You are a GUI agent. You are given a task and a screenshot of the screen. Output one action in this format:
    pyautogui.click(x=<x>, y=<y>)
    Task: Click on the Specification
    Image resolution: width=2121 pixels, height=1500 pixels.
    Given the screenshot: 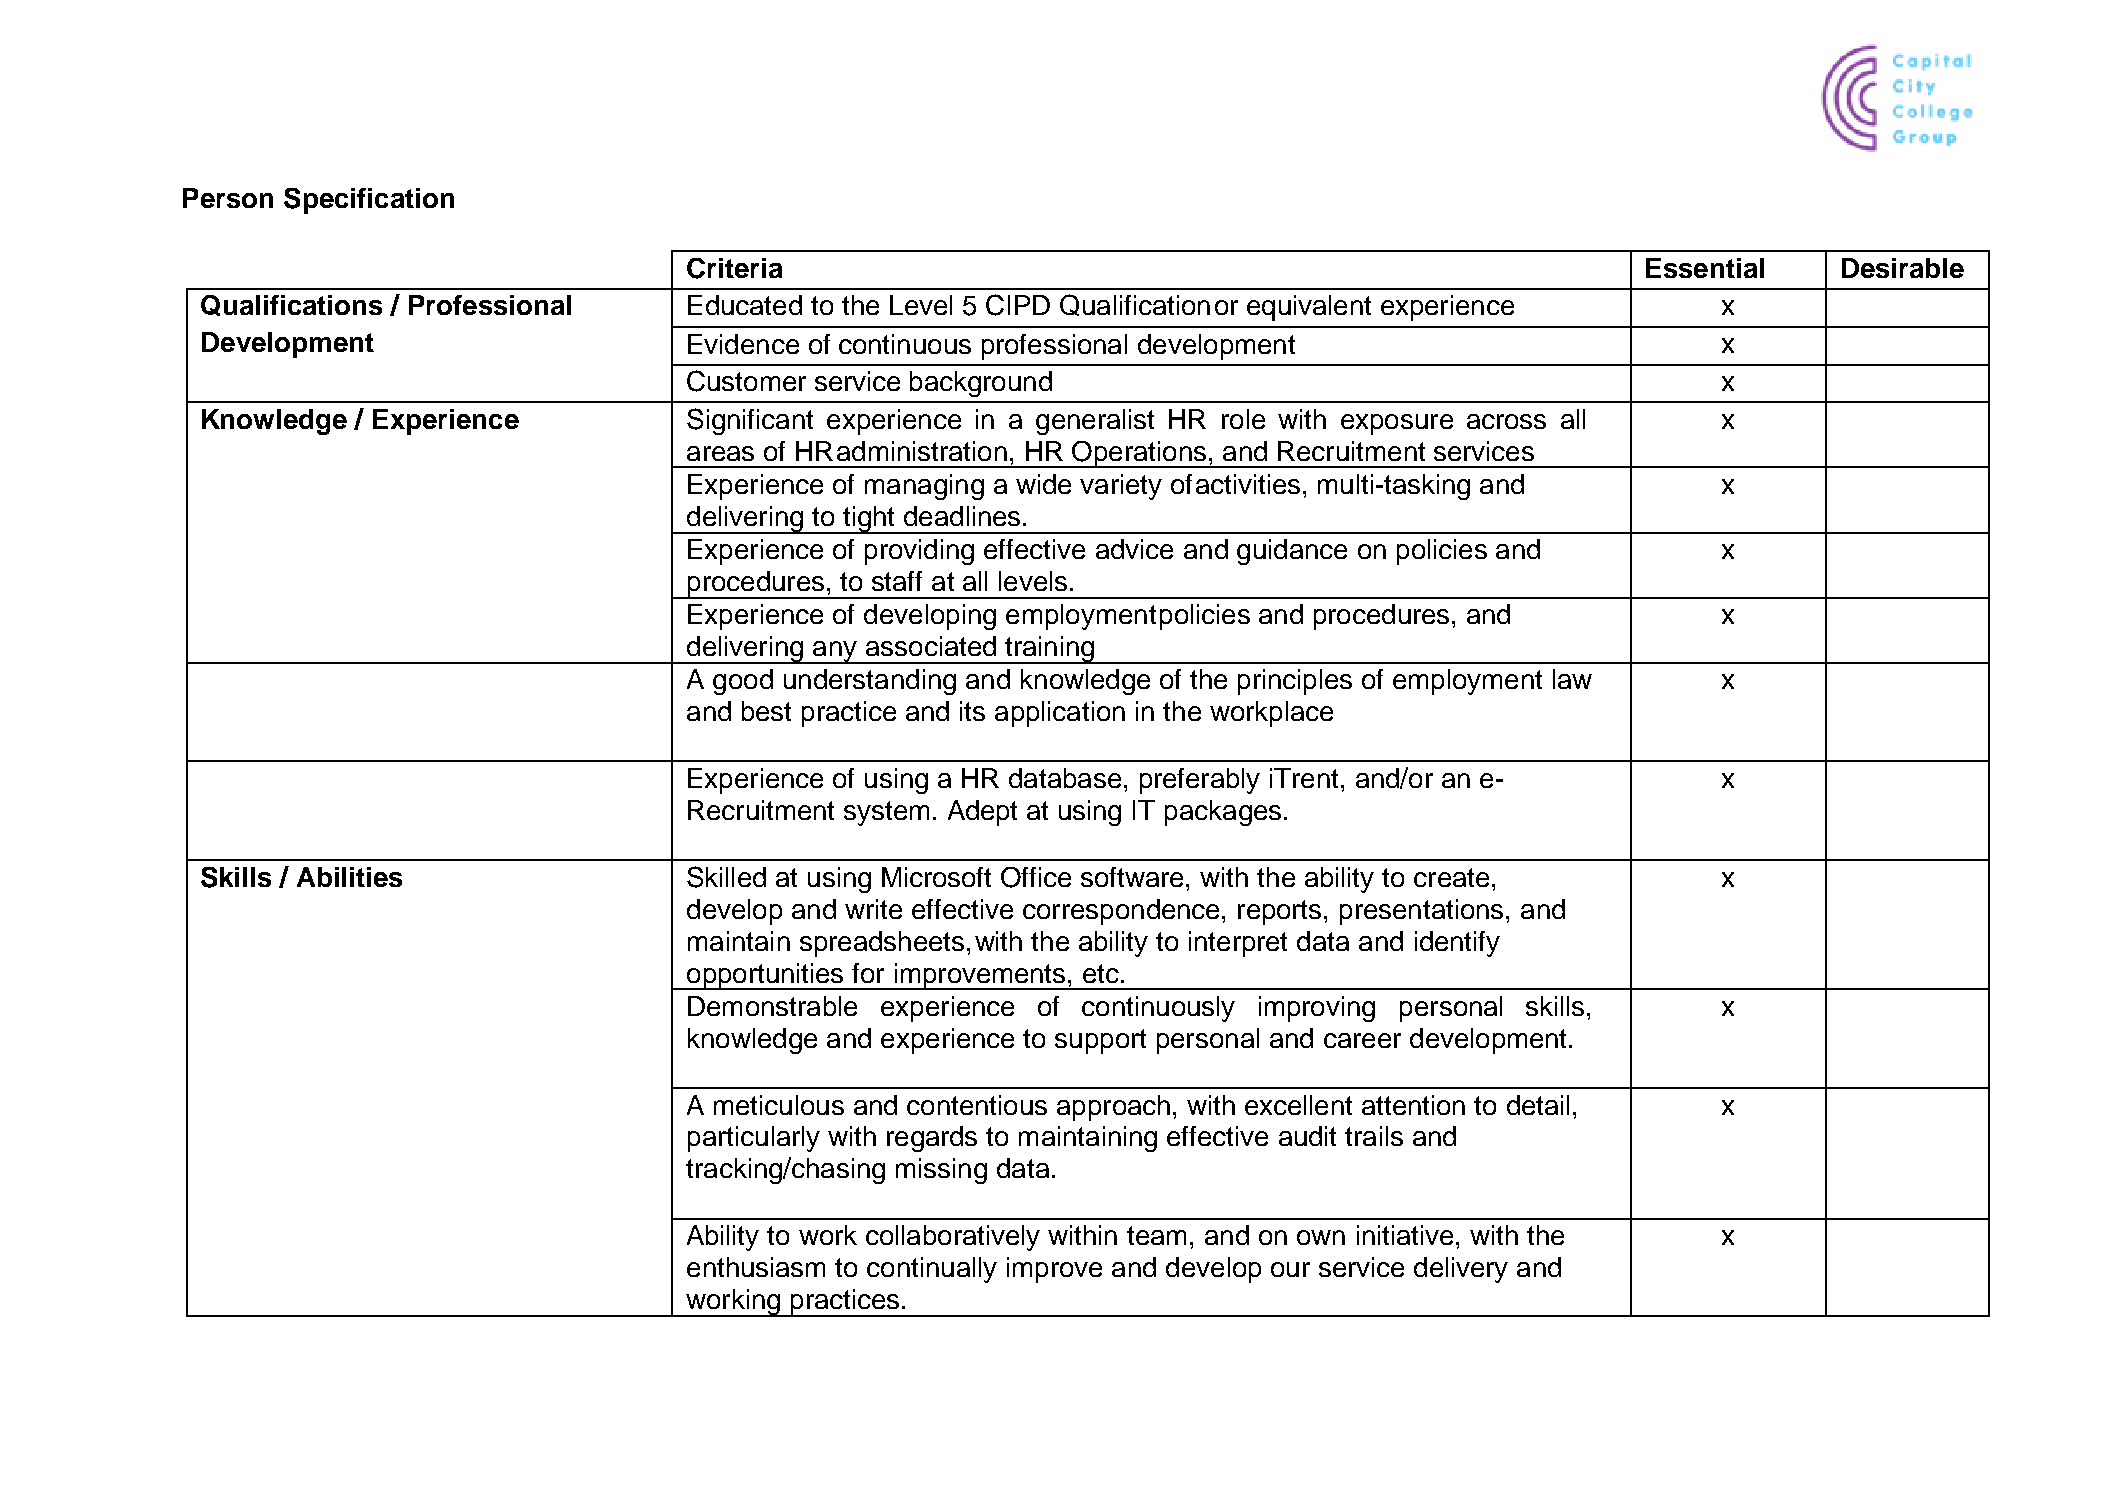 What is the action you would take?
    pyautogui.click(x=369, y=201)
